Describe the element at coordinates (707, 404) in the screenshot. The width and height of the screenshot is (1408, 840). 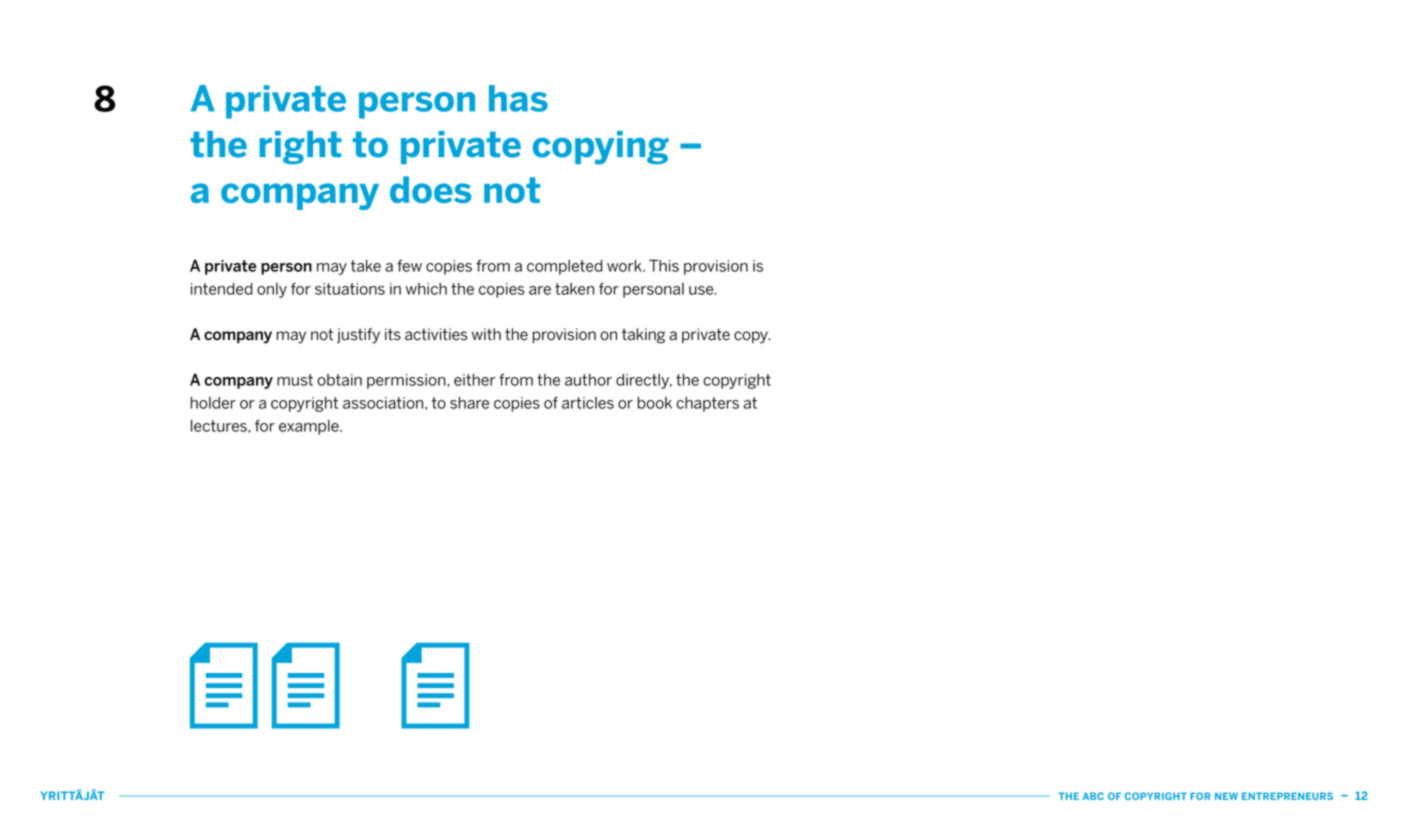
I see `chapters` at that location.
